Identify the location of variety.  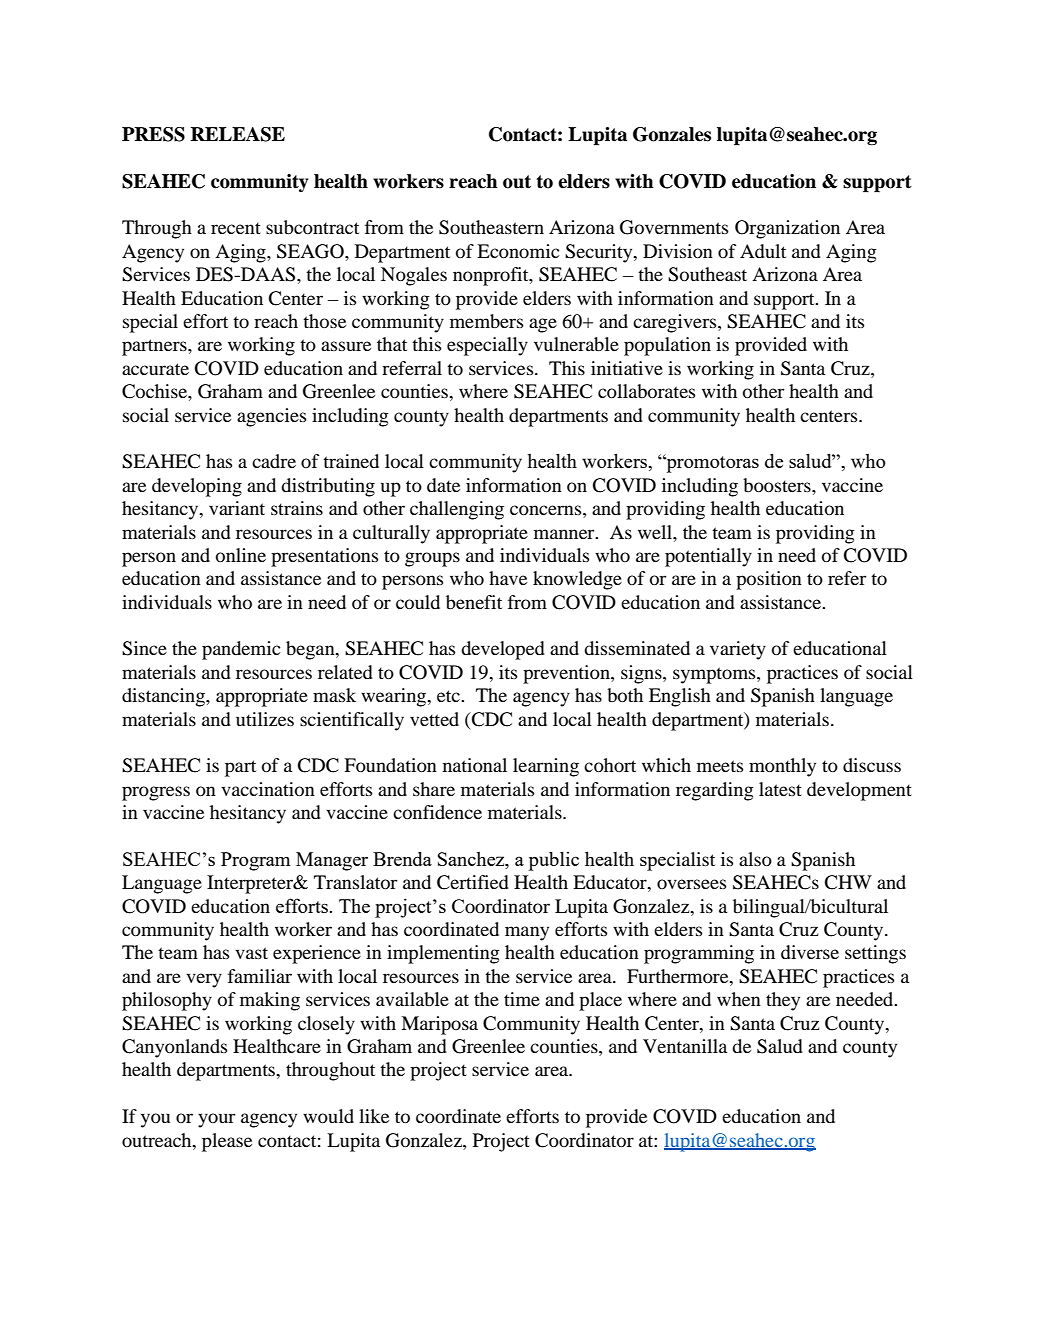
(738, 650).
